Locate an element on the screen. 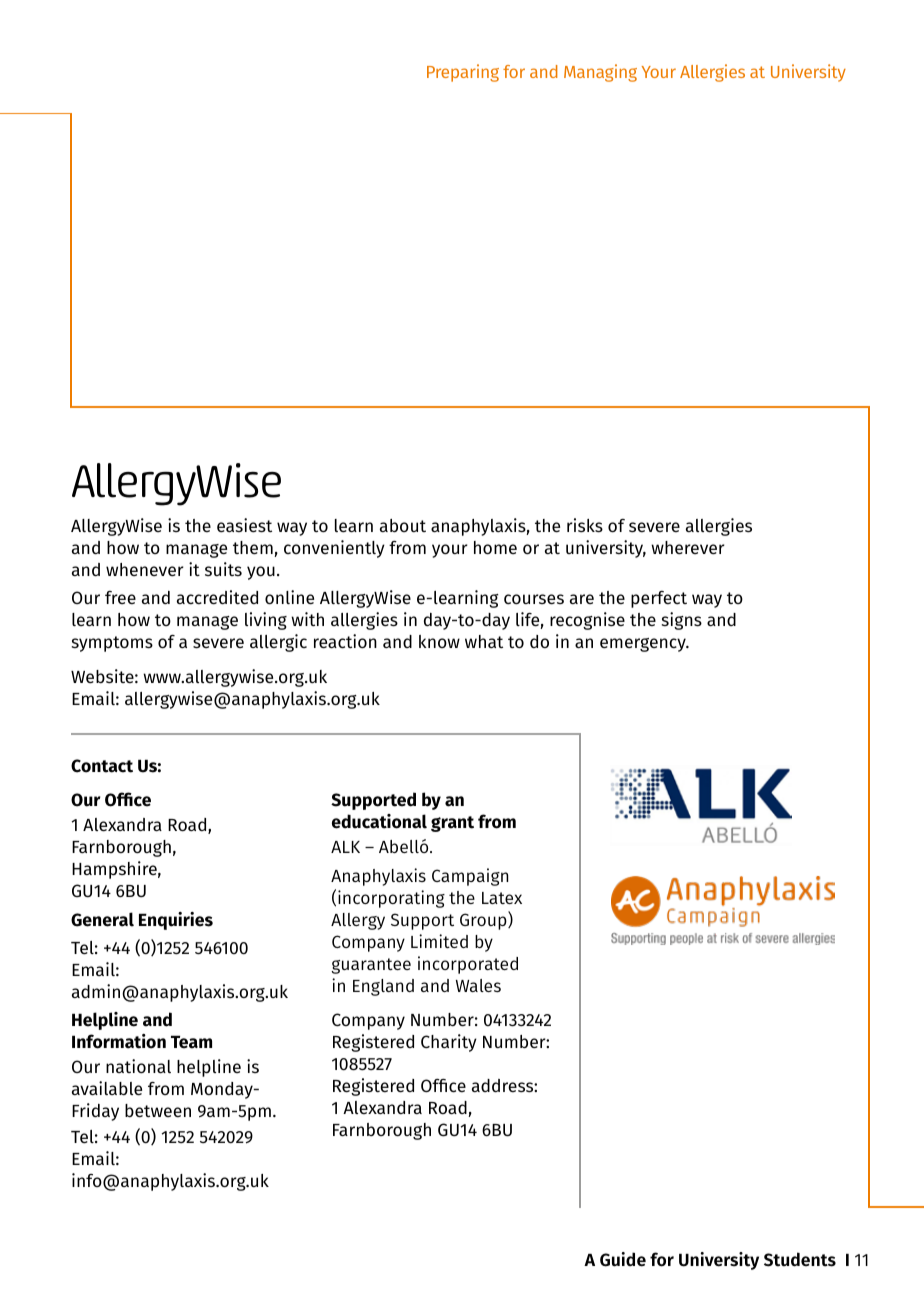 The height and width of the screenshot is (1311, 924). risks is located at coordinates (585, 525).
